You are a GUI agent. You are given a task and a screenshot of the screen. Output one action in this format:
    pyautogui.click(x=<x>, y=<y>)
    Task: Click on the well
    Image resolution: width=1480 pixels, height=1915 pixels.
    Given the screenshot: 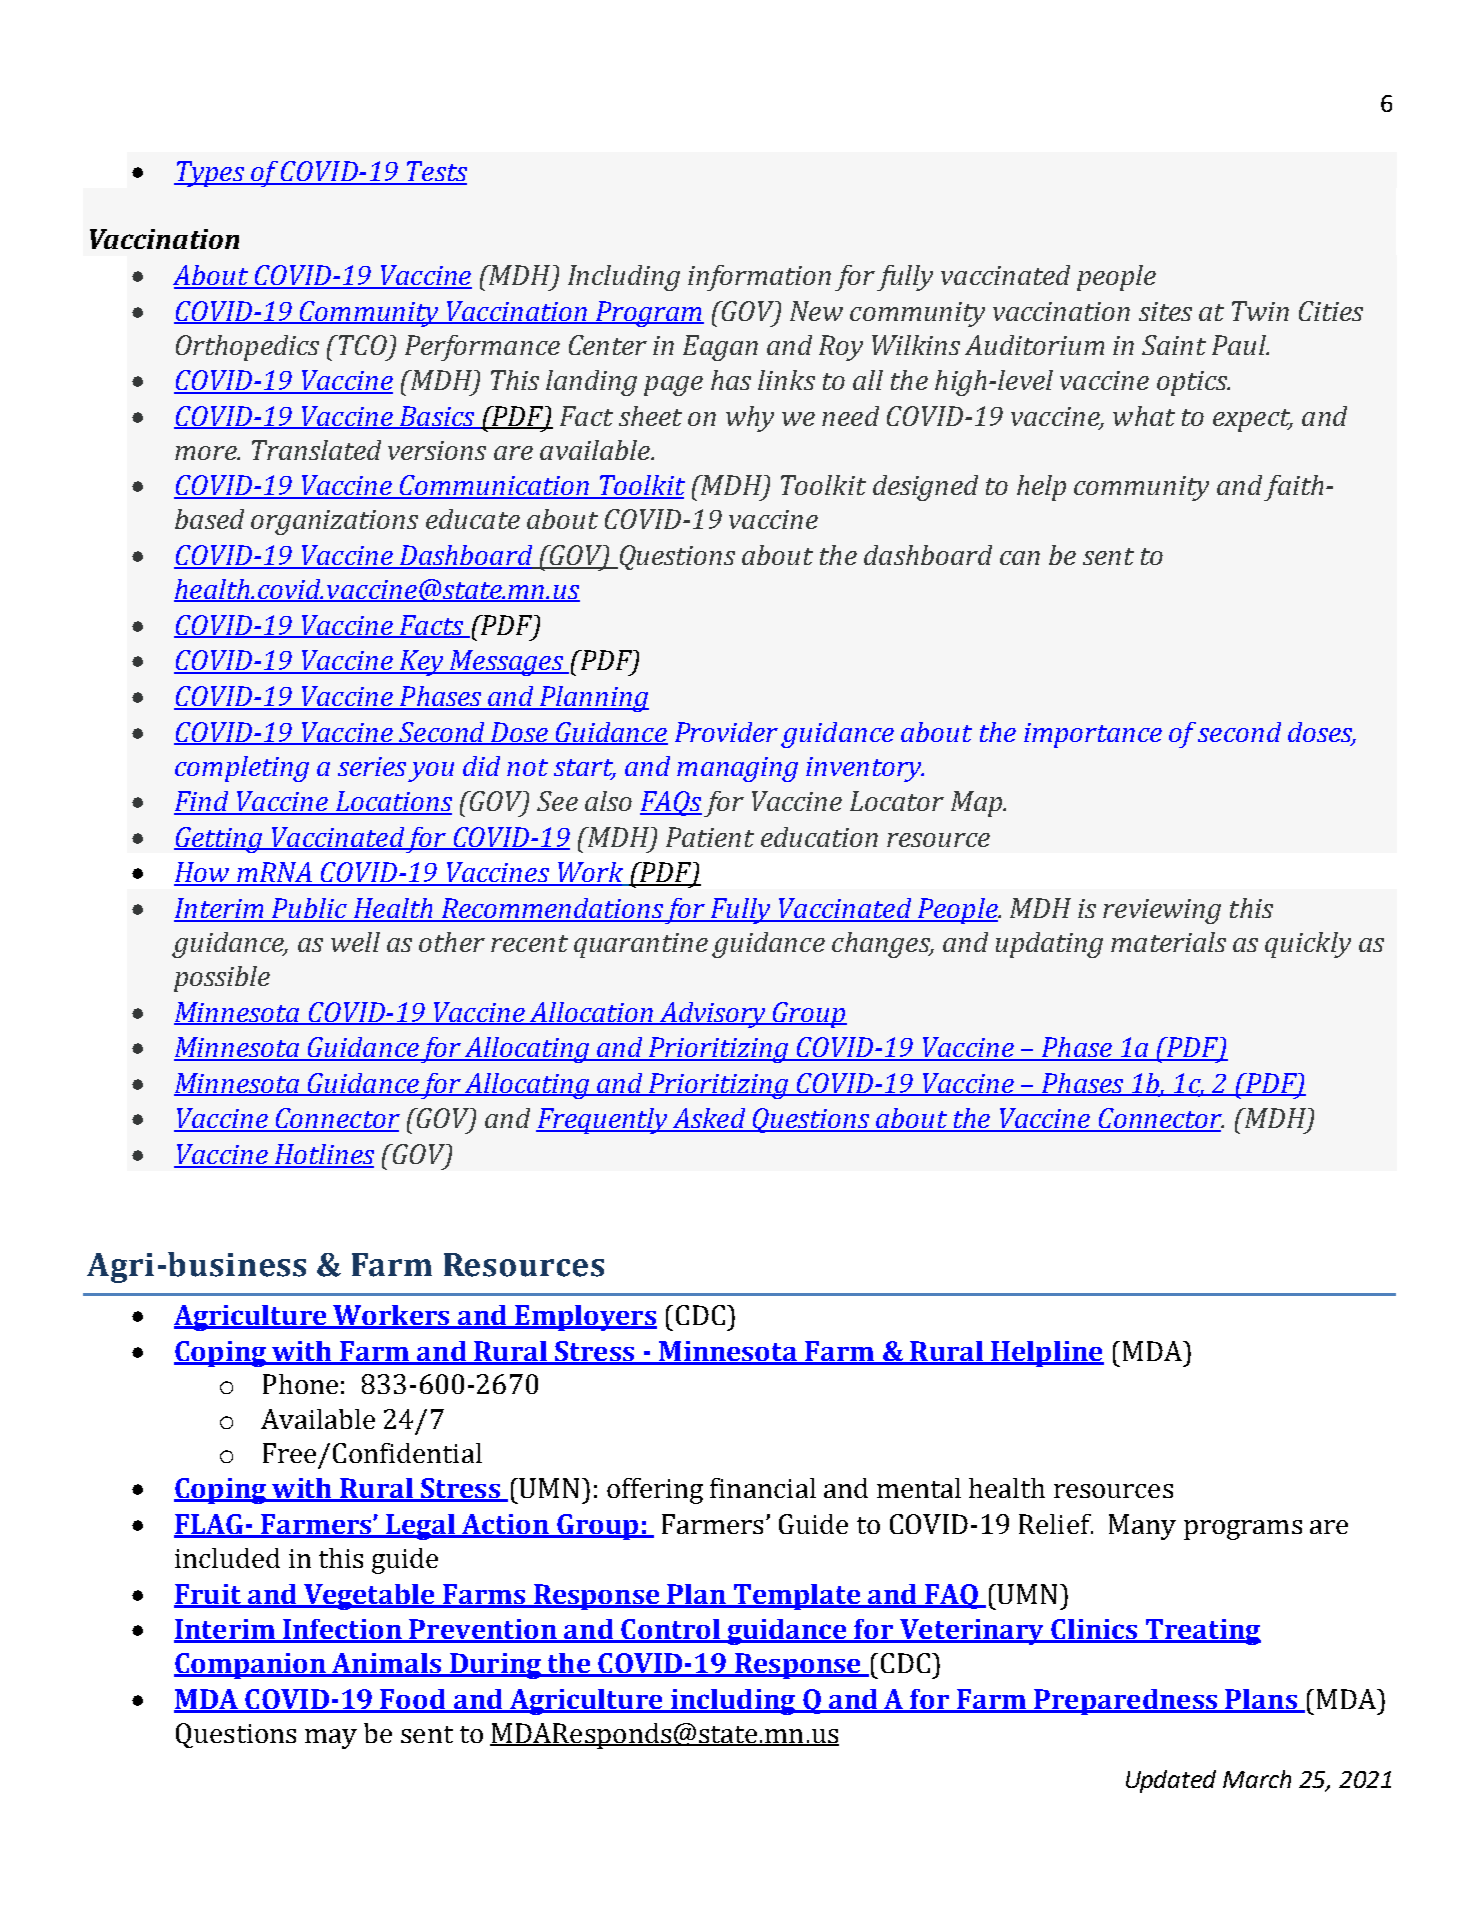 What is the action you would take?
    pyautogui.click(x=355, y=942)
